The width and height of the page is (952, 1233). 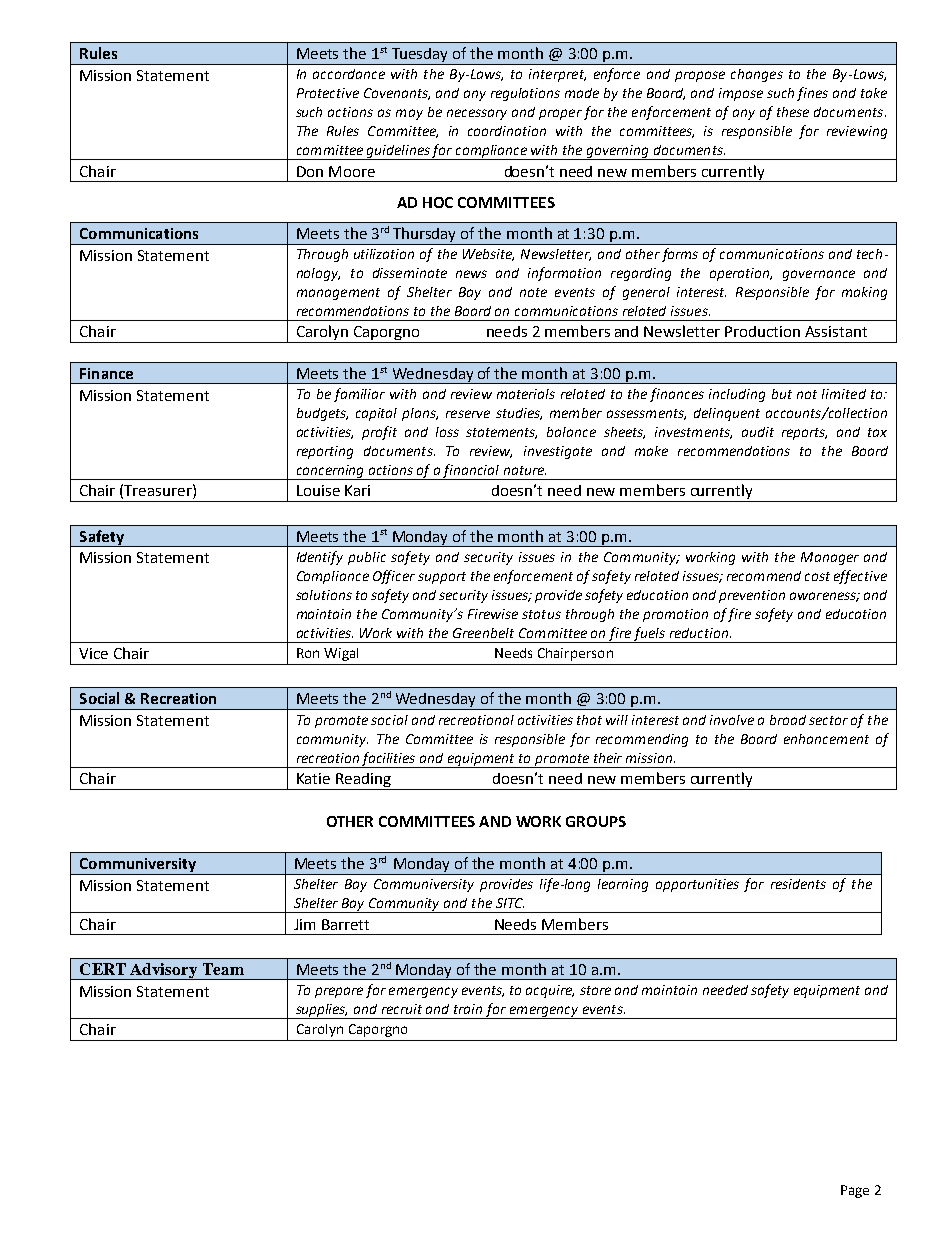 I want to click on Production, so click(x=762, y=331).
